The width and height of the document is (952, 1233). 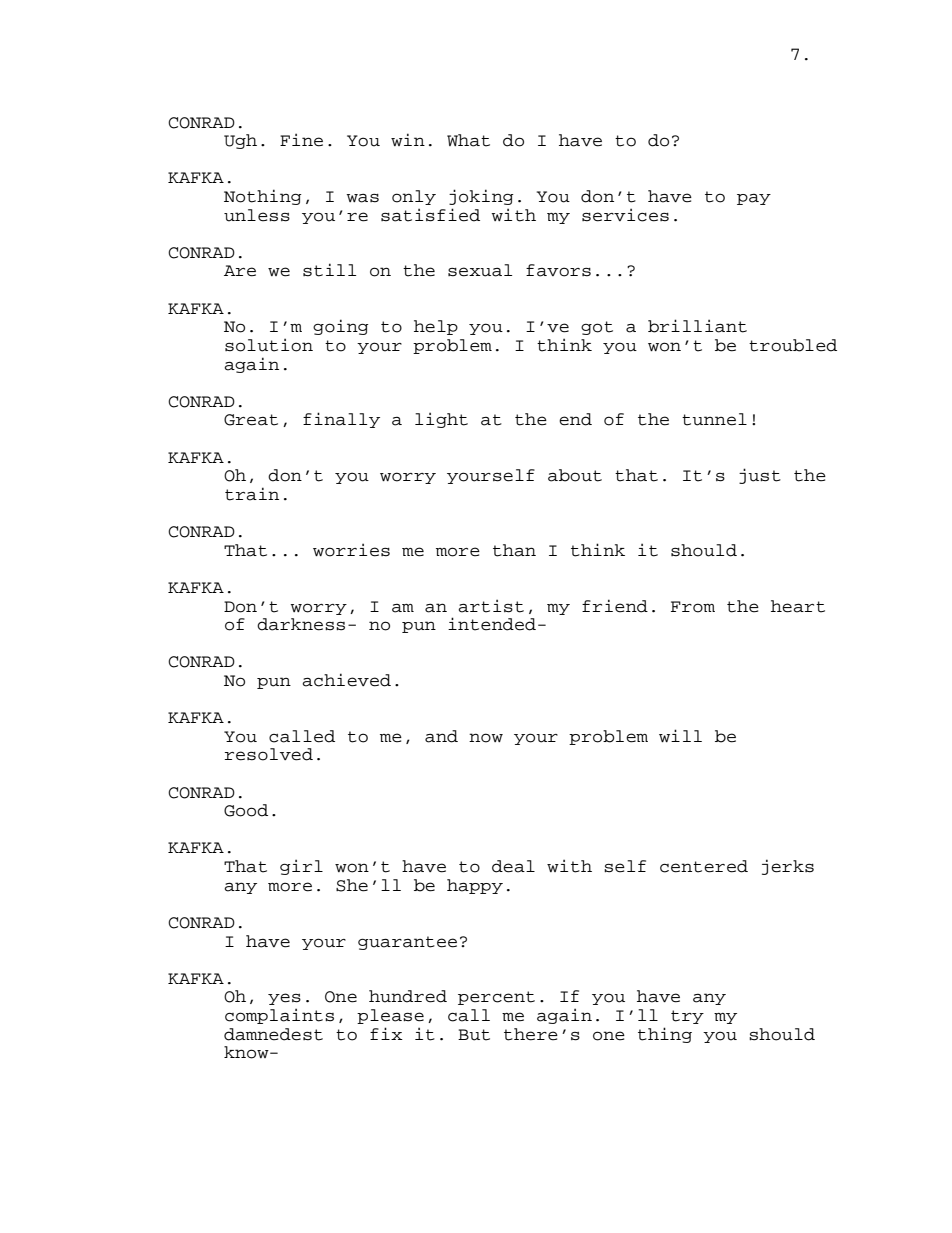 I want to click on solution, so click(x=269, y=345).
